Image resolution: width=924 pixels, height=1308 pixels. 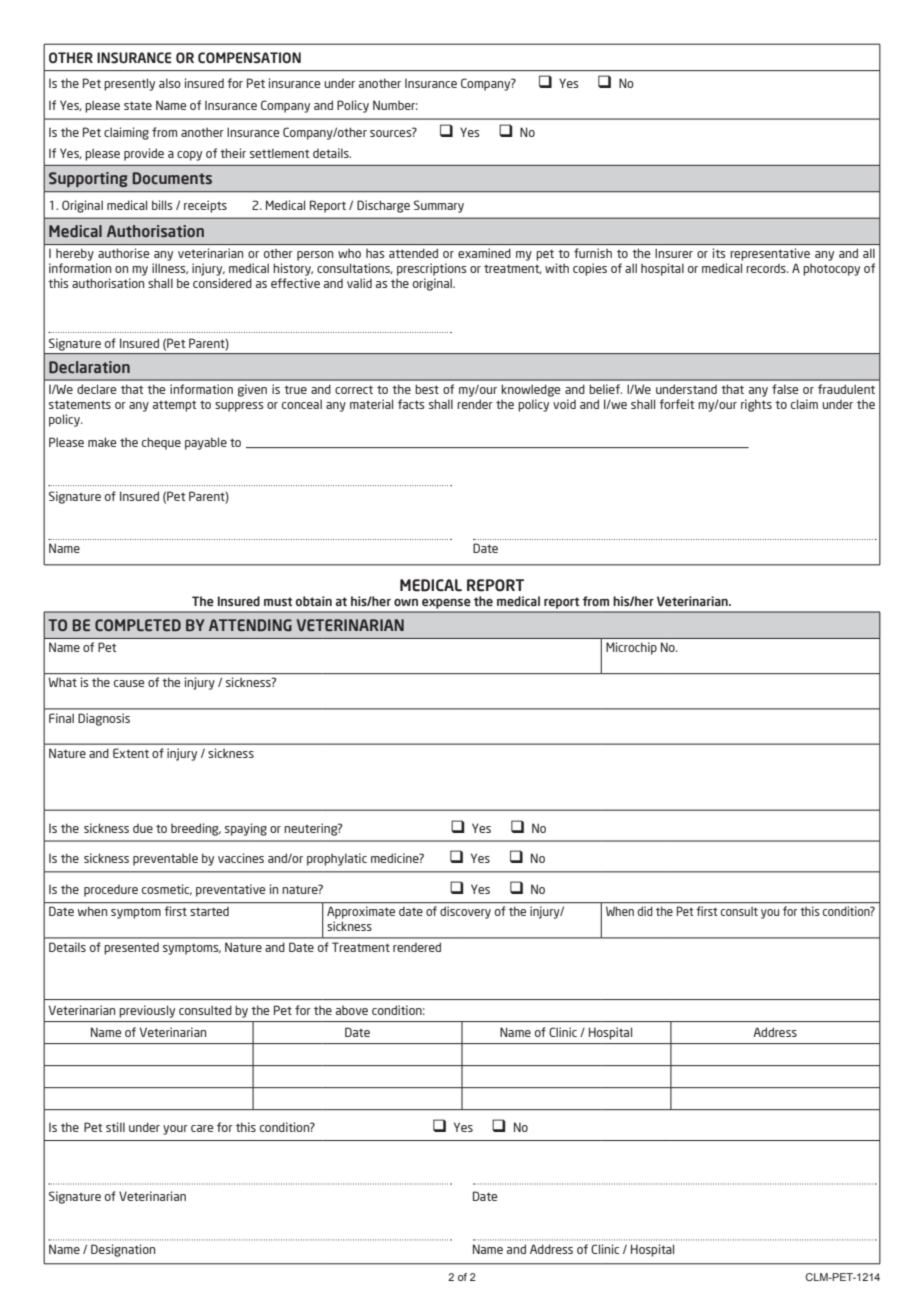 What do you see at coordinates (719, 253) in the image?
I see `its` at bounding box center [719, 253].
